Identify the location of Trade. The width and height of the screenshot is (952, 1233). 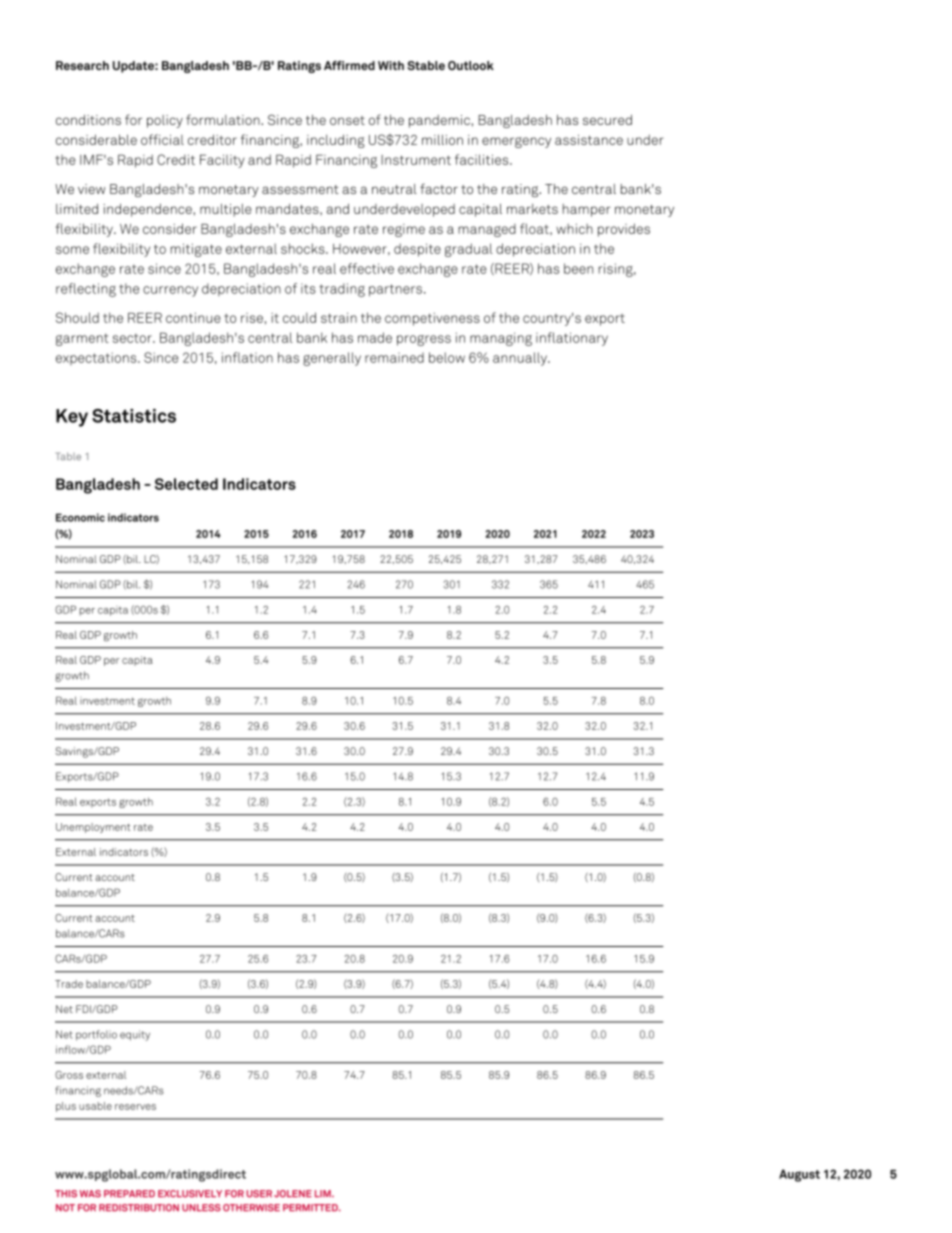
(69, 984).
